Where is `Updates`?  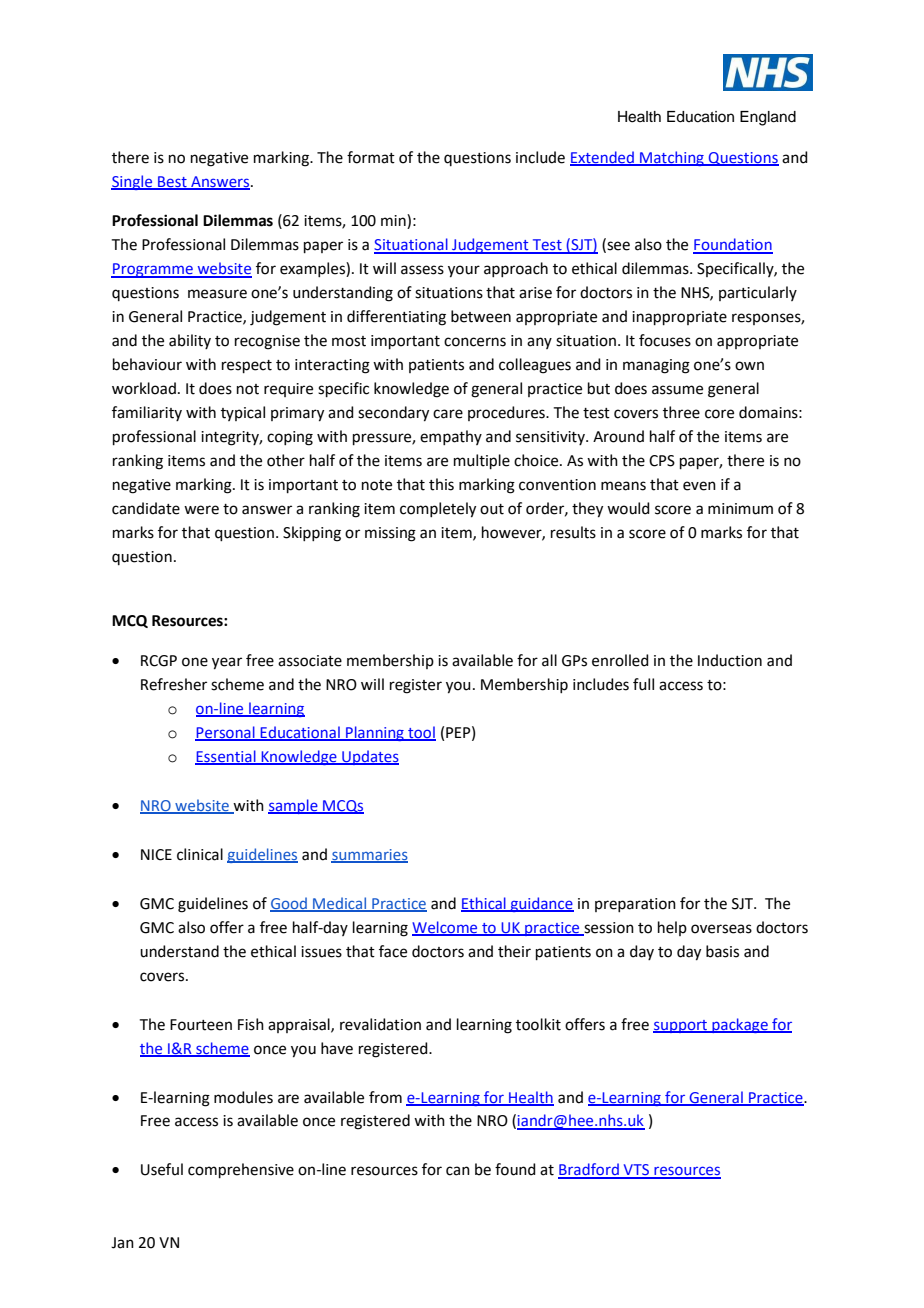 Updates is located at coordinates (369, 757).
